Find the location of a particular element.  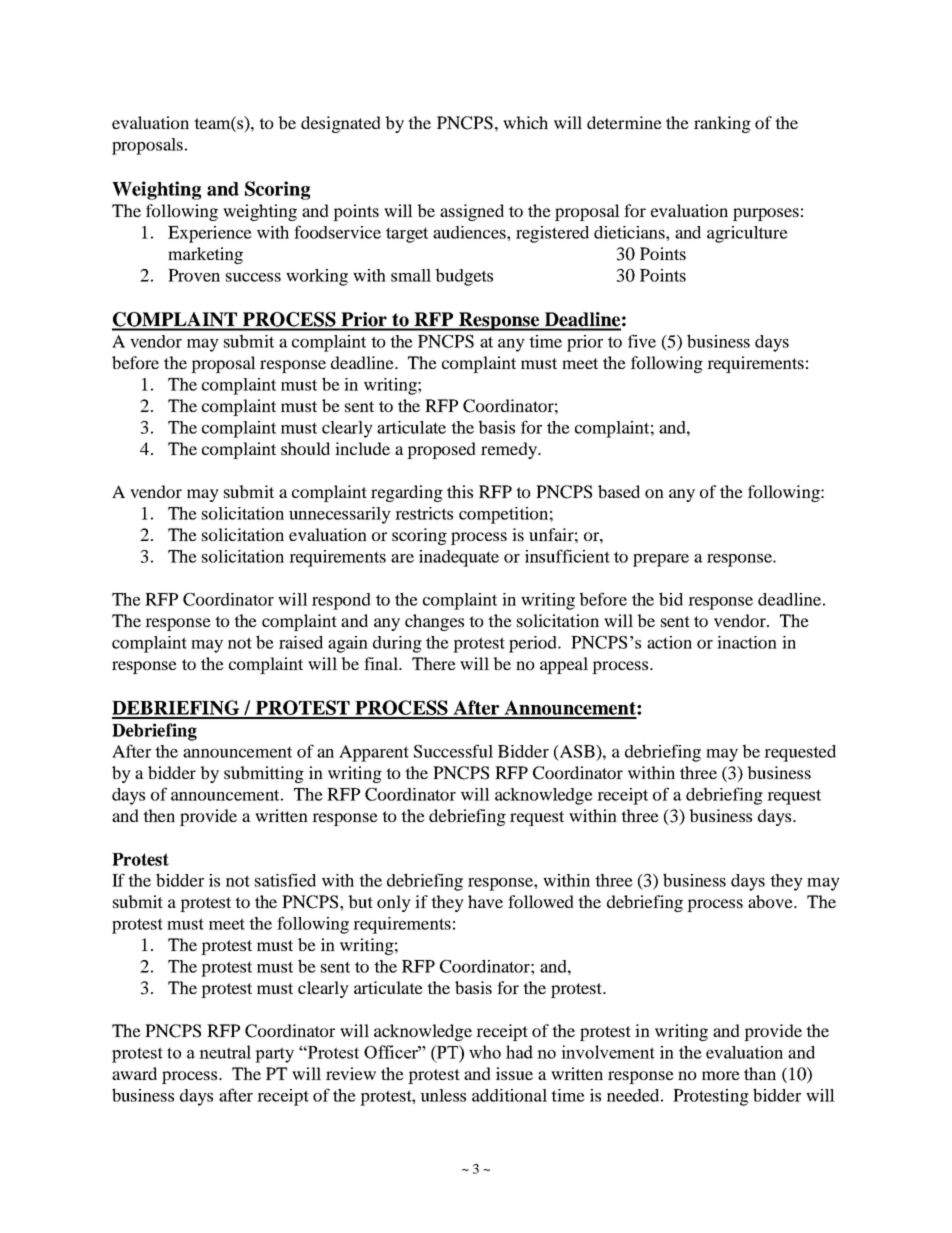

Proven is located at coordinates (194, 275).
